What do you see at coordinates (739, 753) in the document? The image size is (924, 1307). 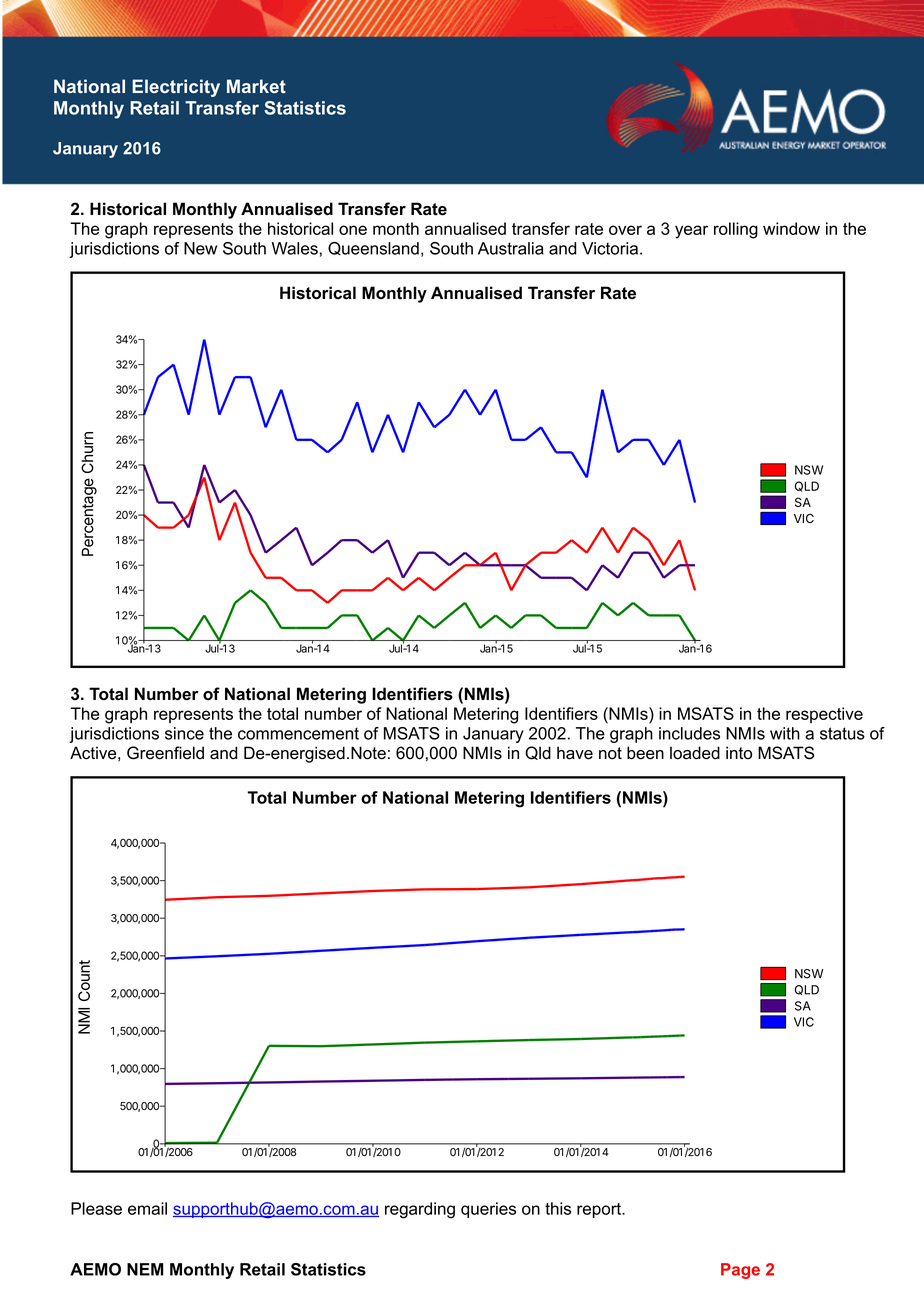 I see `into` at bounding box center [739, 753].
